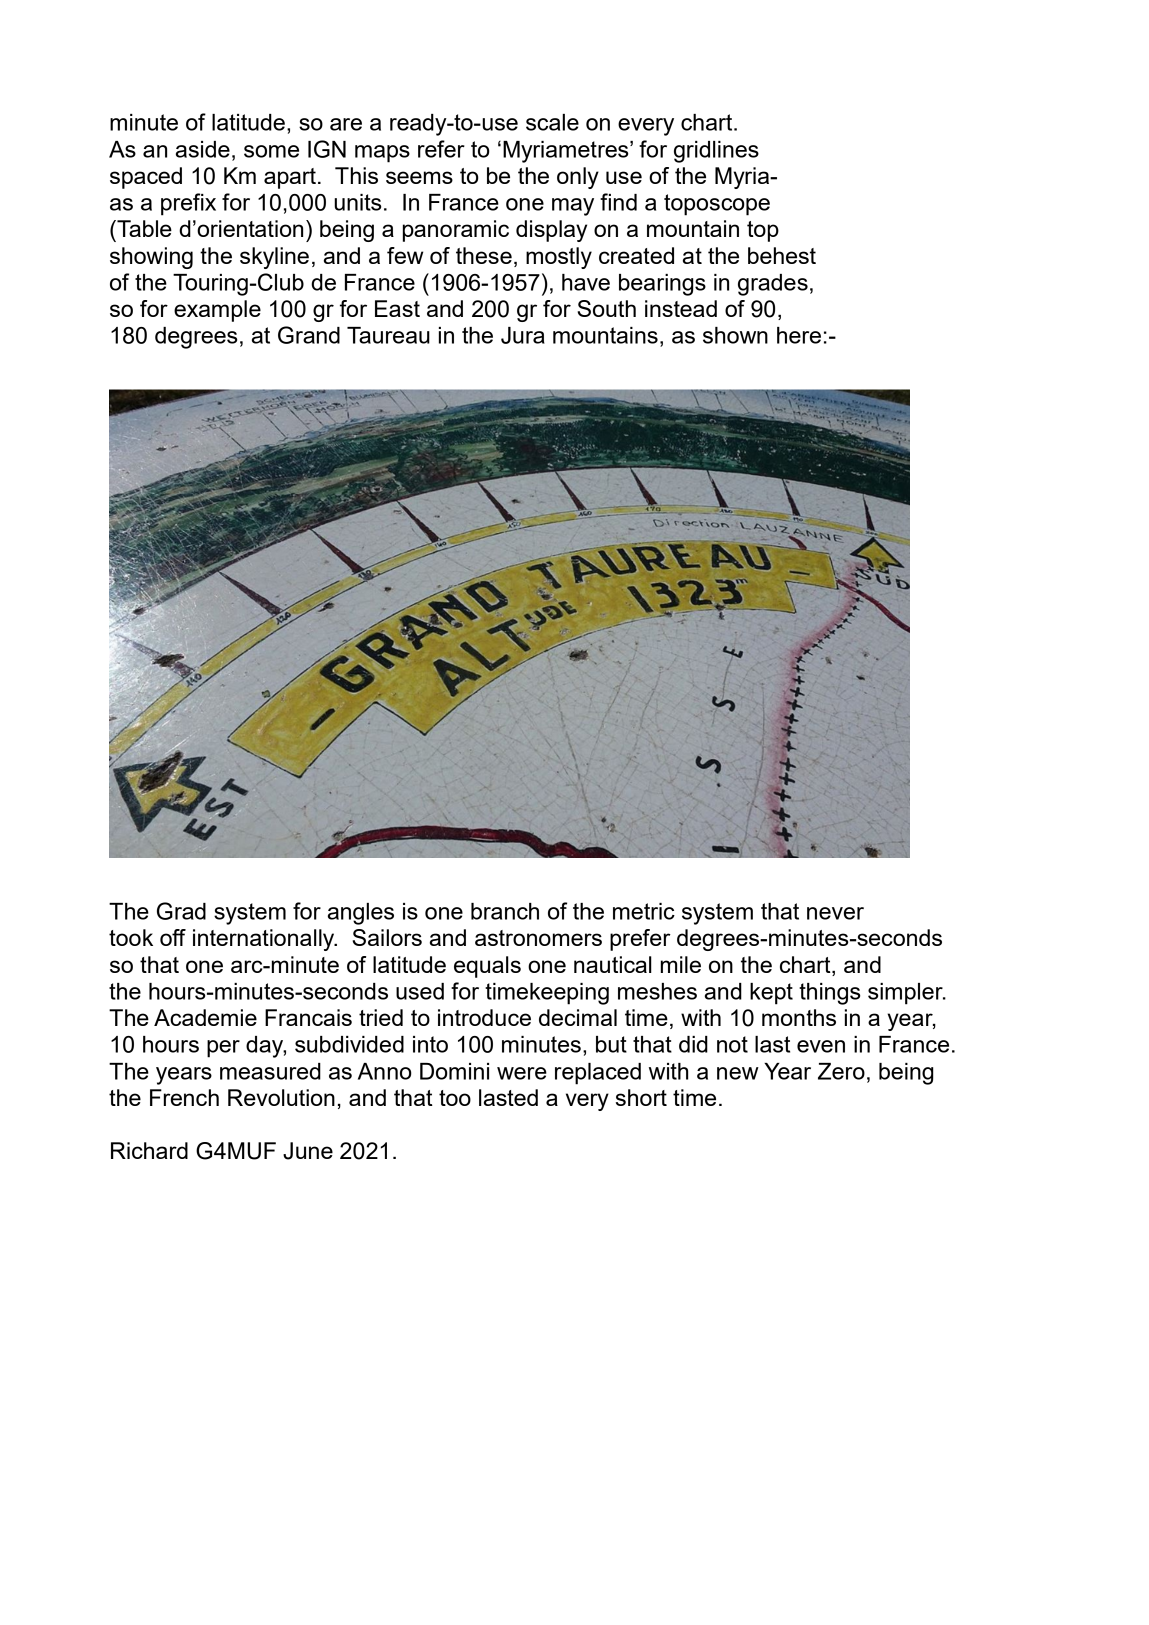 Image resolution: width=1149 pixels, height=1625 pixels. What do you see at coordinates (361, 914) in the document?
I see `angles` at bounding box center [361, 914].
